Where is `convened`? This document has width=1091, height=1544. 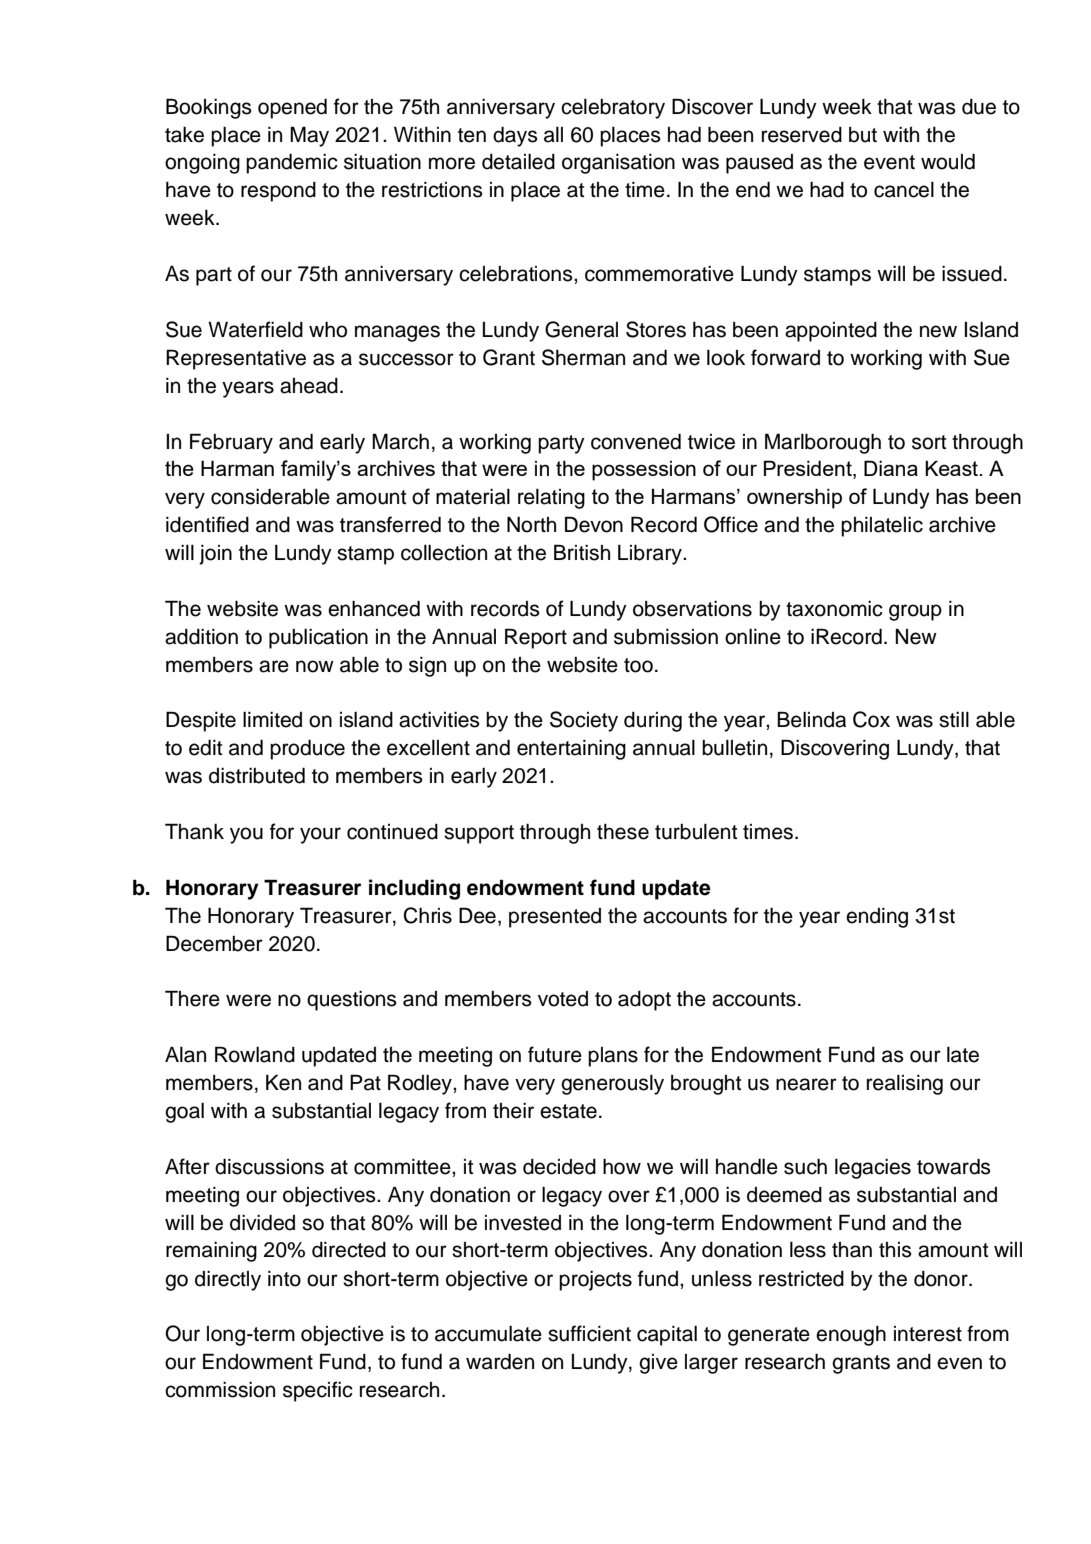
convened is located at coordinates (636, 441).
